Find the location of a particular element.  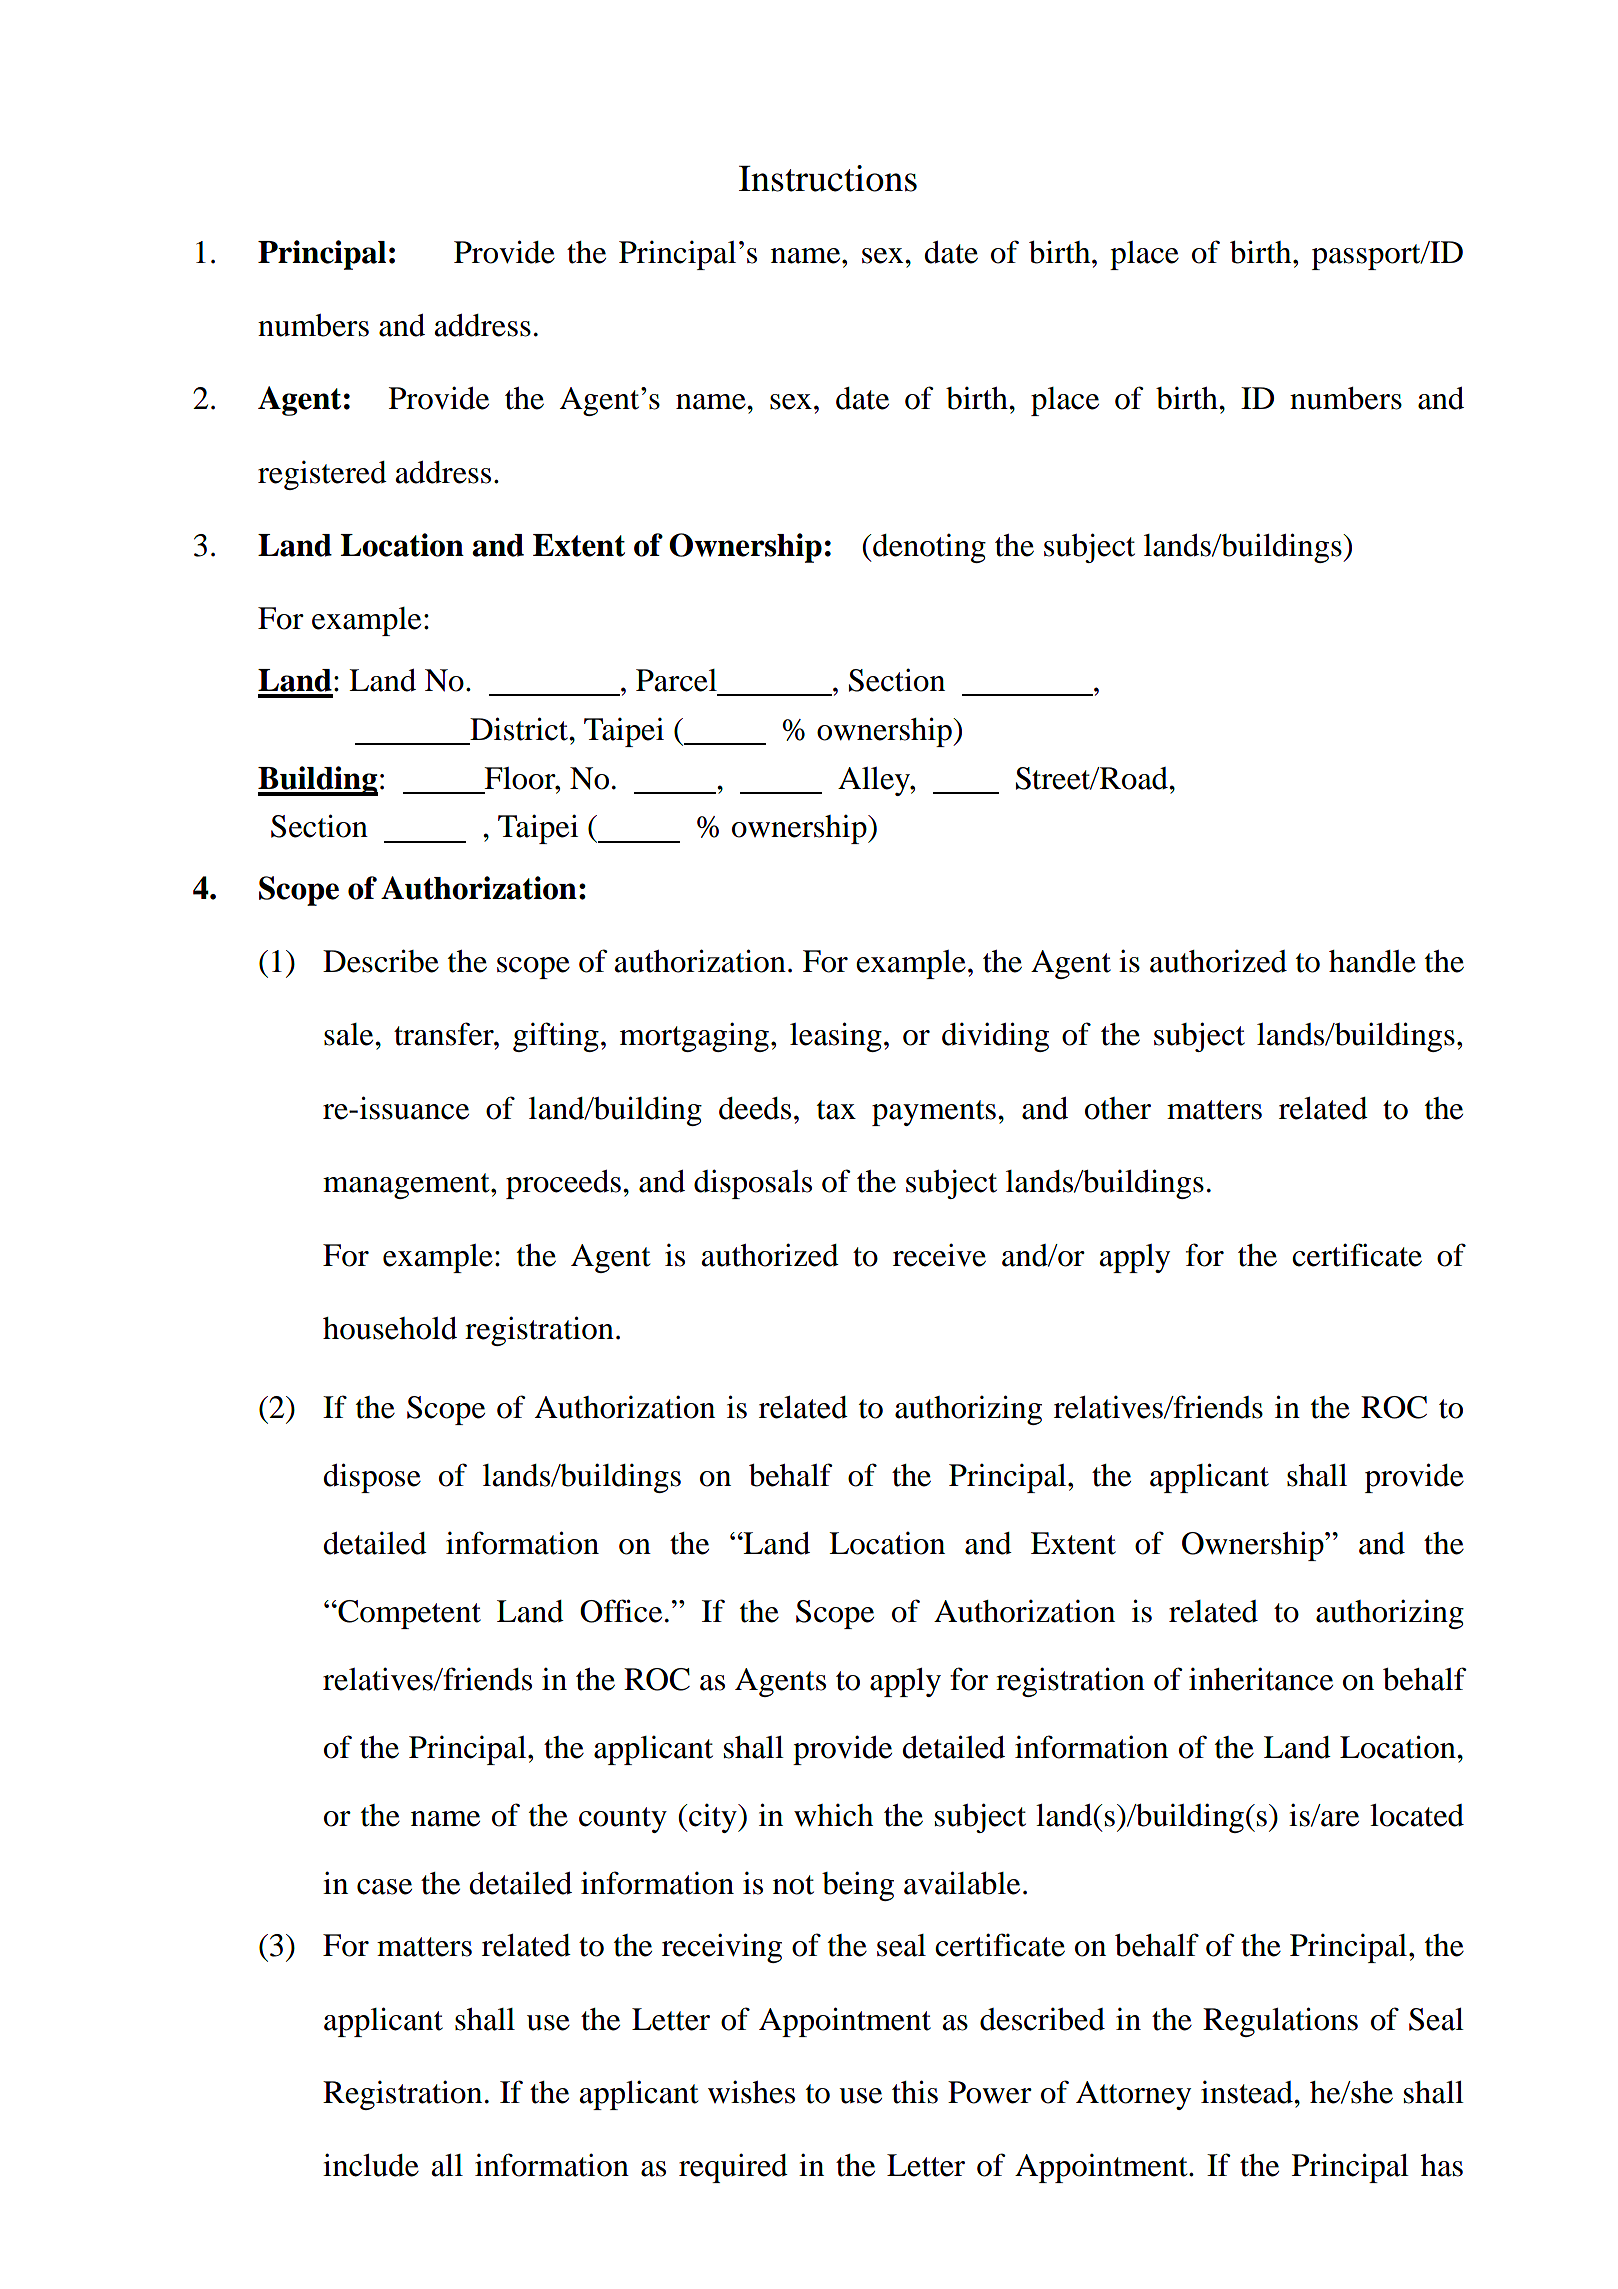

District is located at coordinates (520, 729).
